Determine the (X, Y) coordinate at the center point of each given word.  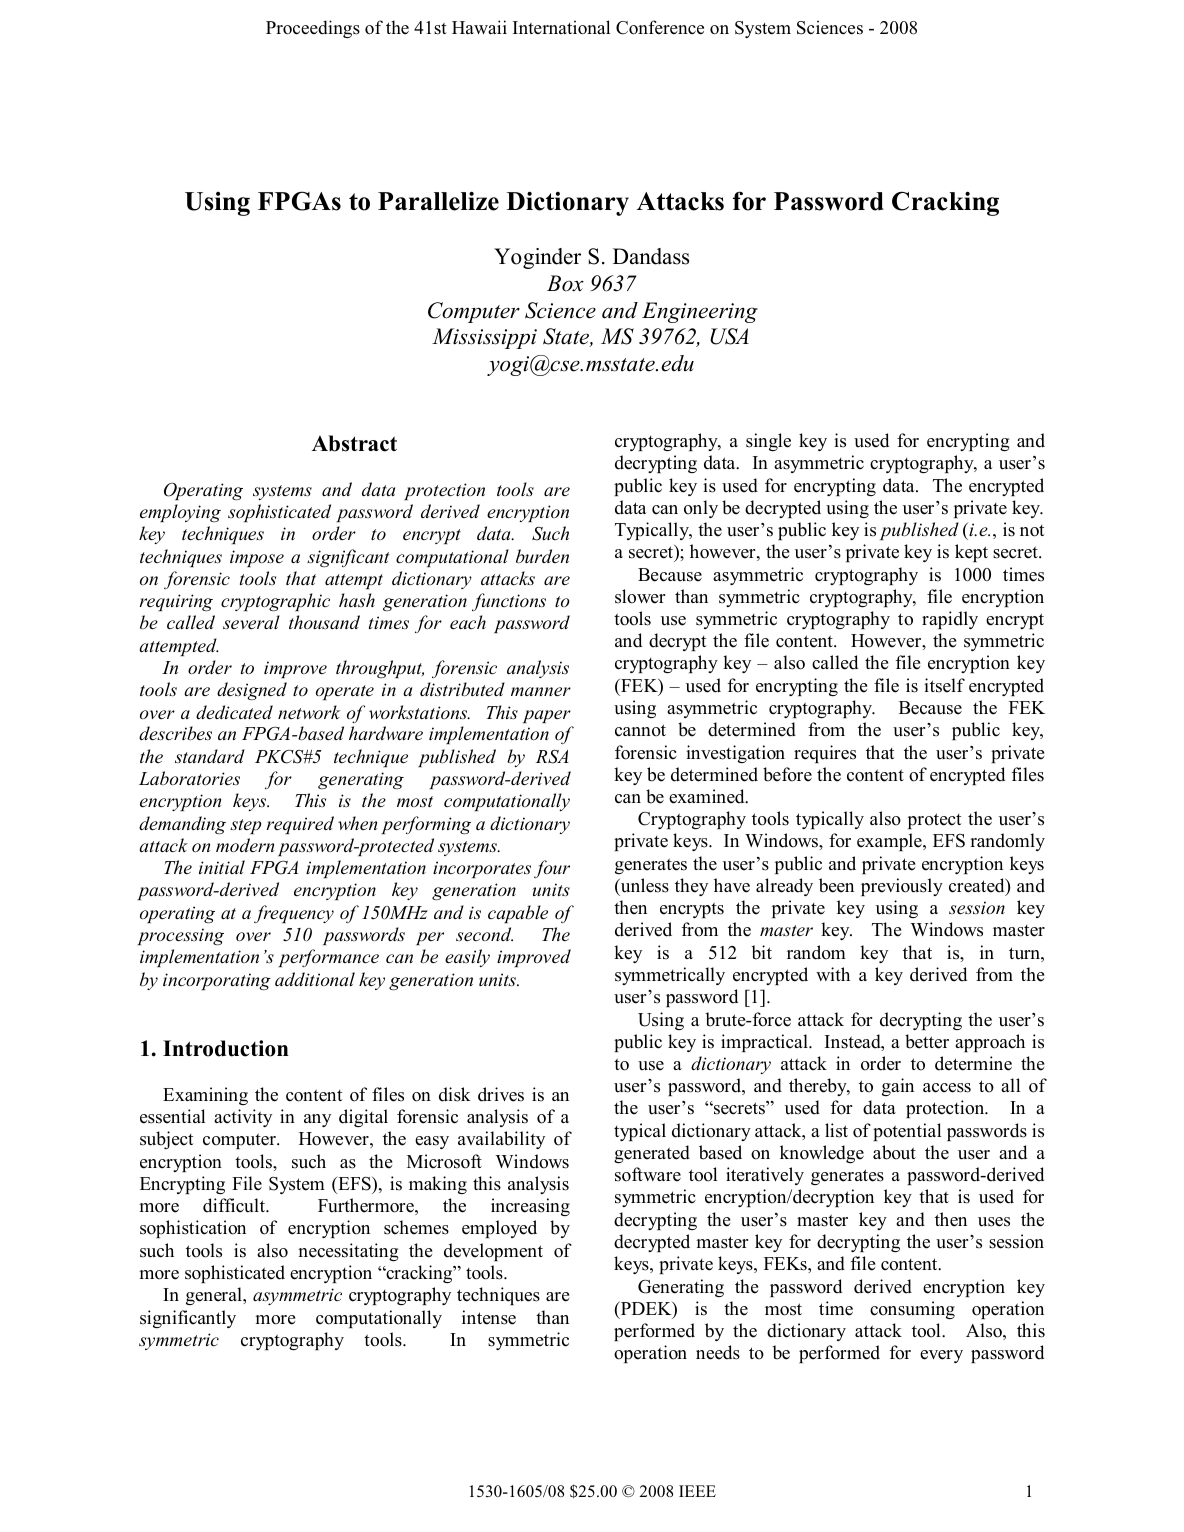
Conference (660, 27)
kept (971, 553)
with (833, 974)
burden (542, 556)
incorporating (217, 981)
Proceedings (313, 29)
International (561, 27)
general (215, 1296)
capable (518, 914)
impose (257, 558)
